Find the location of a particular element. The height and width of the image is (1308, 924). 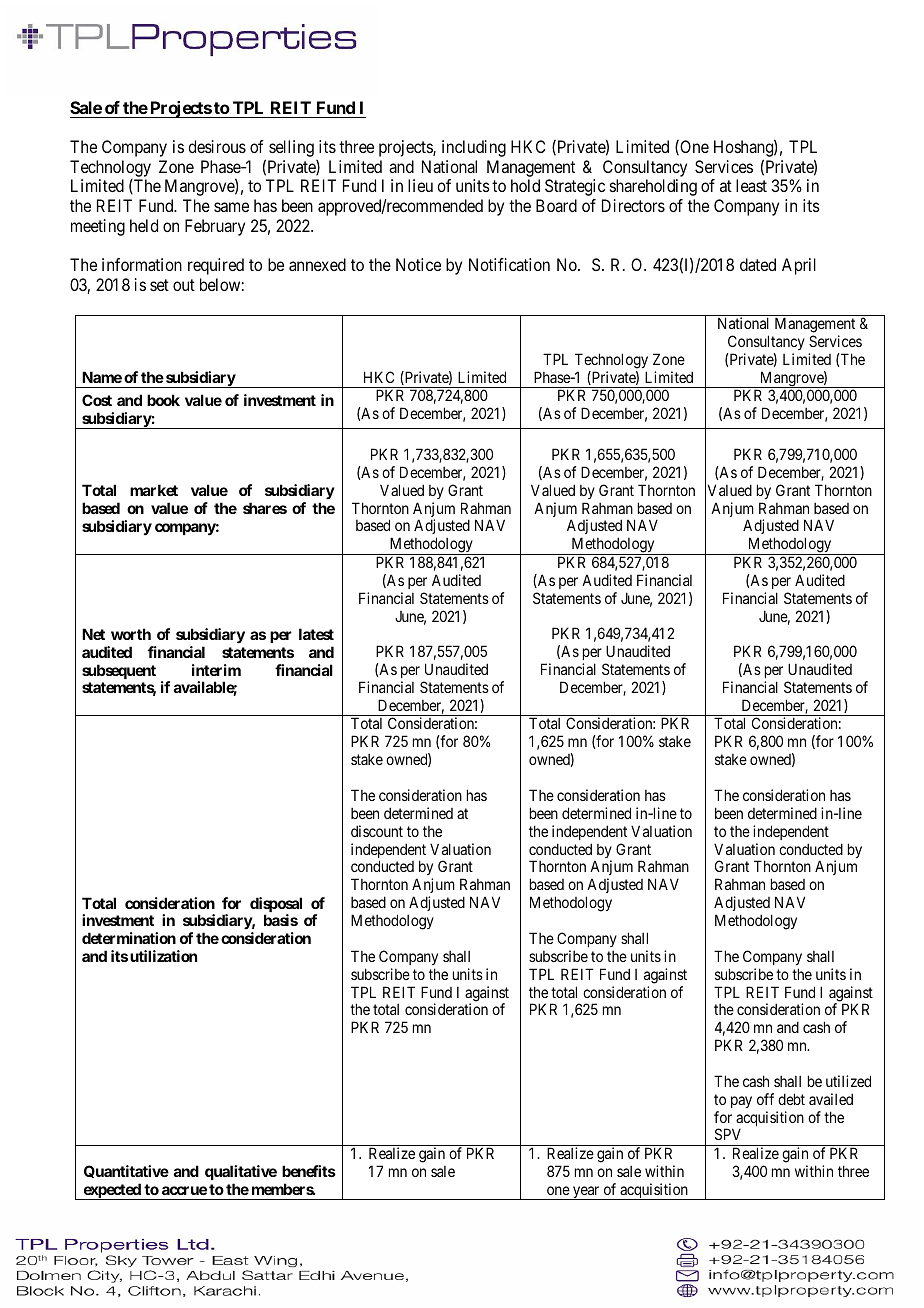

market is located at coordinates (154, 490).
